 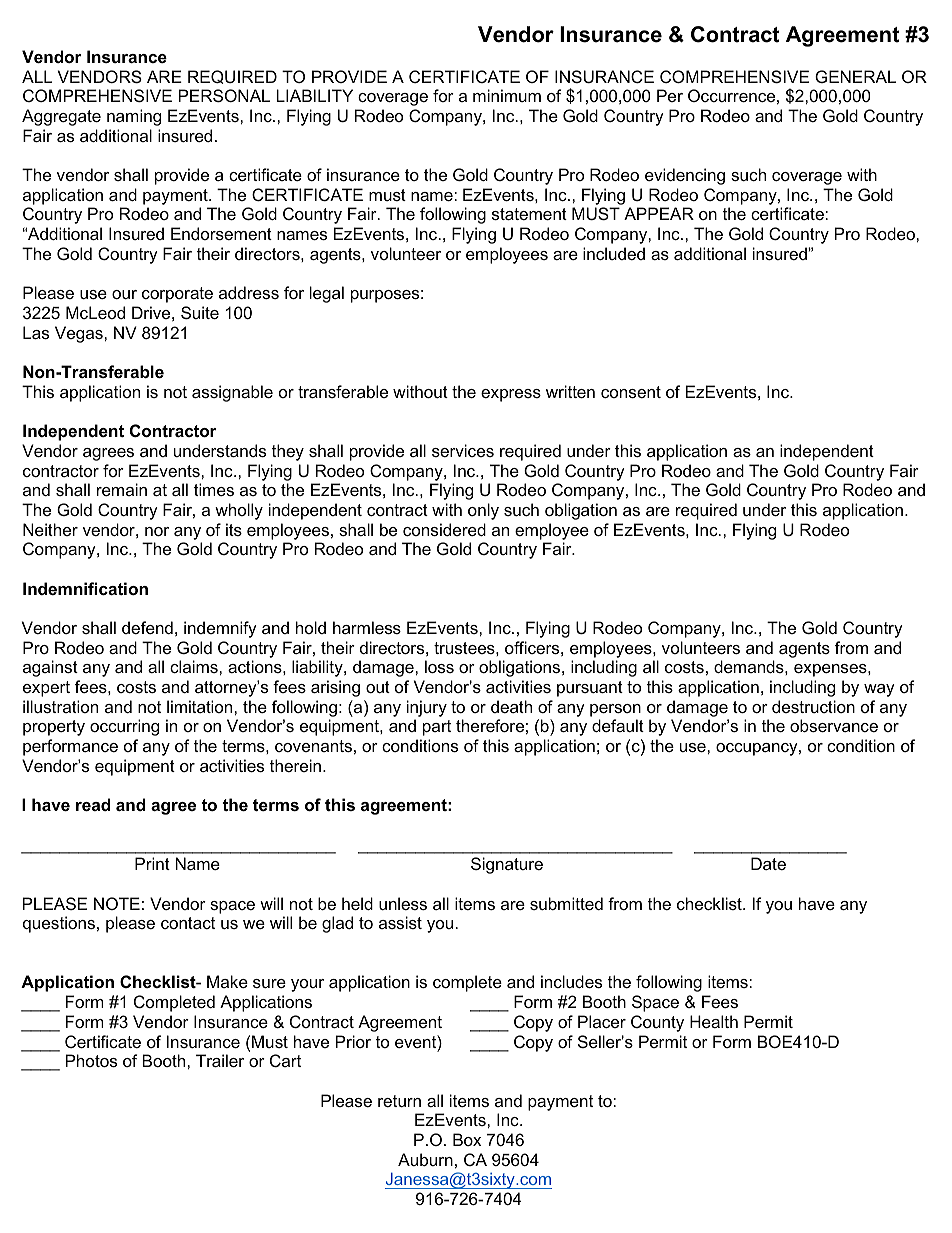 What do you see at coordinates (91, 1060) in the image?
I see `Photos` at bounding box center [91, 1060].
